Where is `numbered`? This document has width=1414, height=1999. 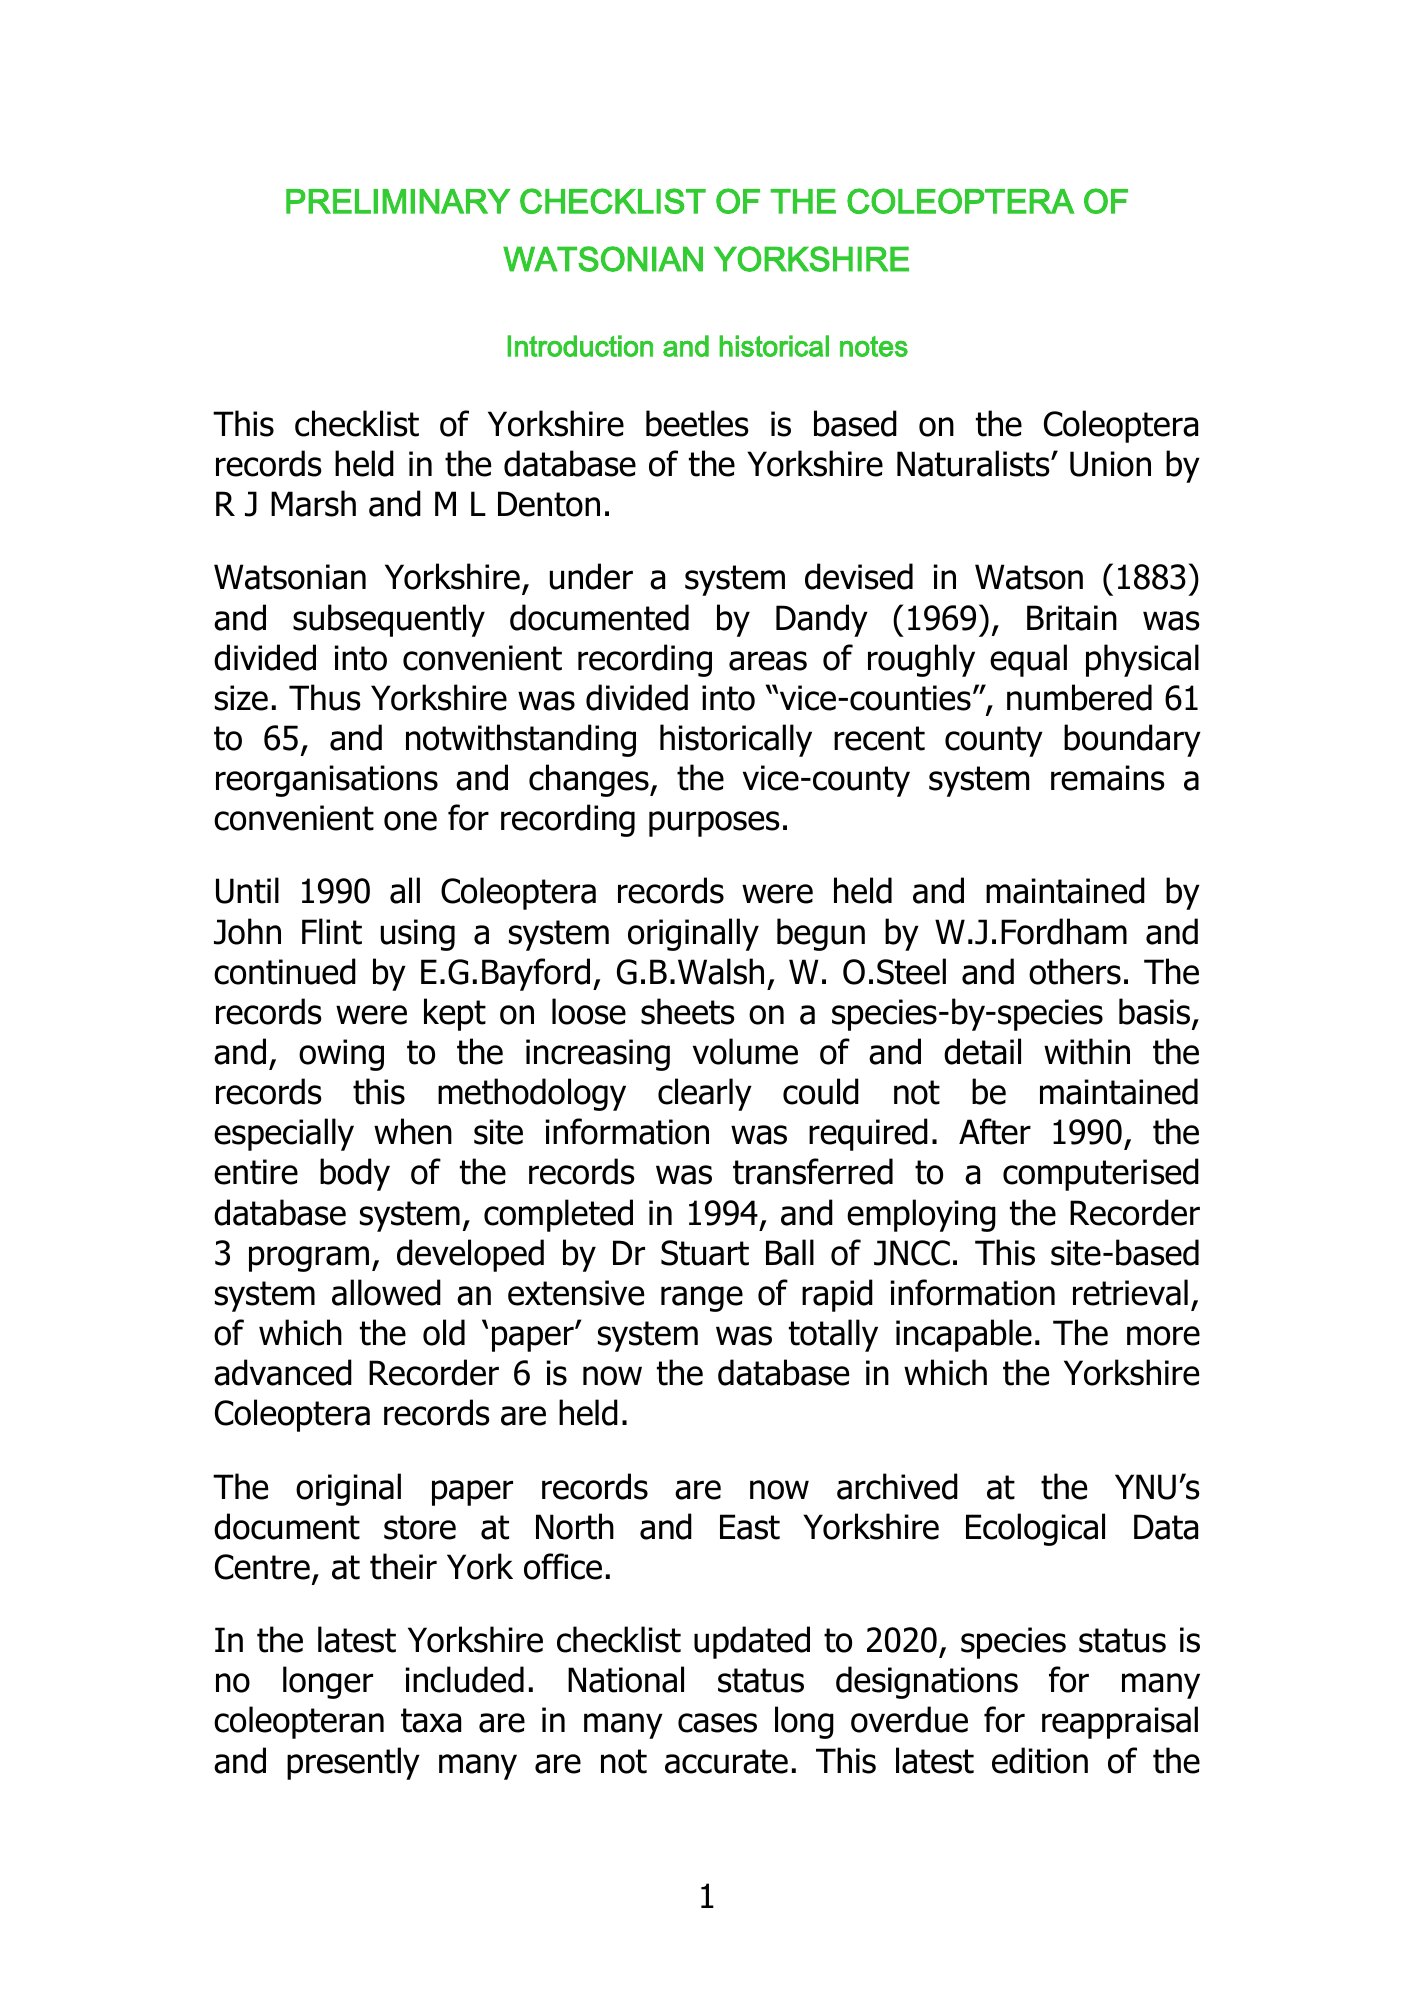 numbered is located at coordinates (1079, 697).
